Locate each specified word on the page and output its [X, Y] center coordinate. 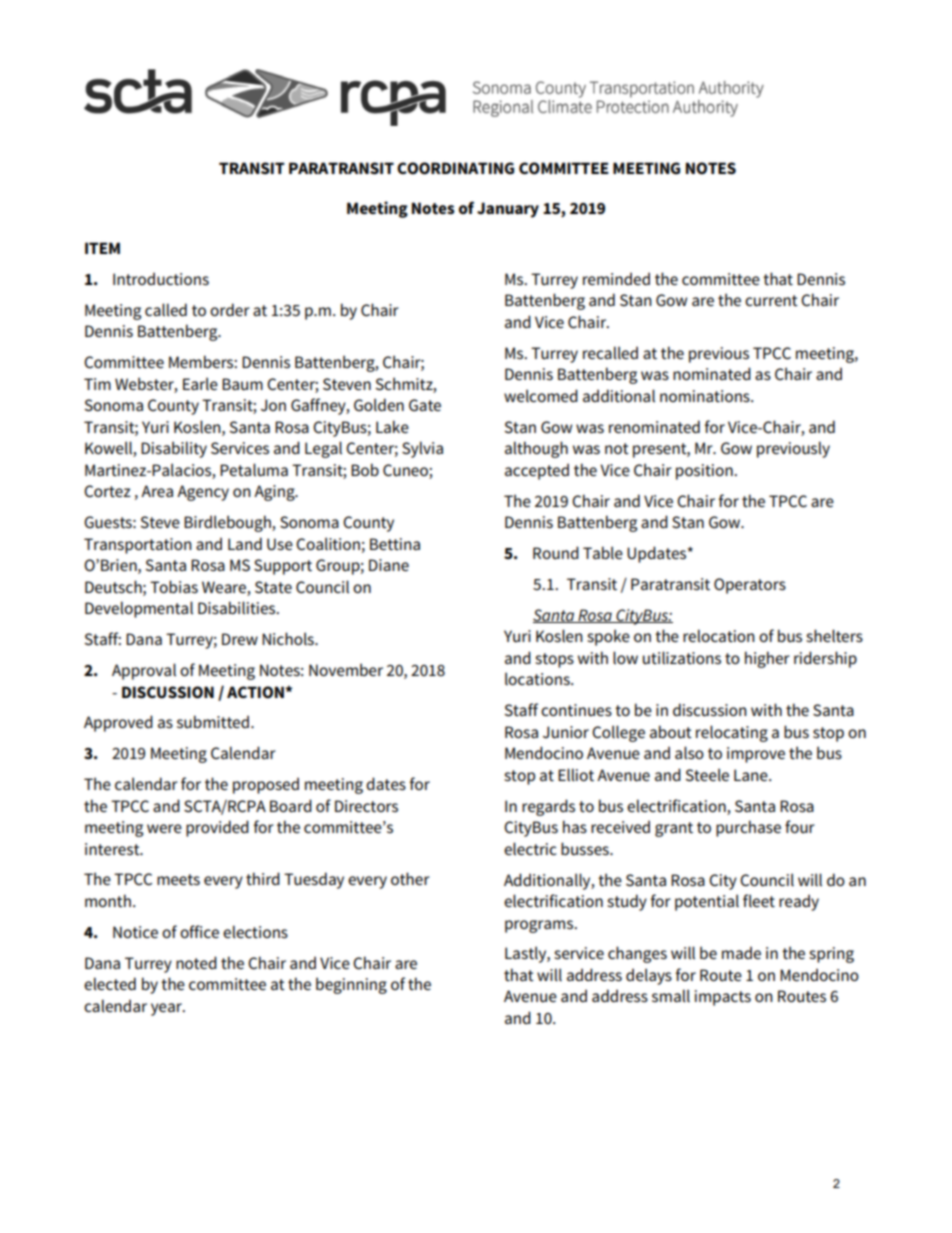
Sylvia [422, 449]
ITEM [102, 248]
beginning [351, 985]
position [705, 472]
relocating [732, 733]
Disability [174, 449]
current [771, 301]
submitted [213, 722]
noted [196, 963]
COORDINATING [455, 168]
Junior [566, 732]
